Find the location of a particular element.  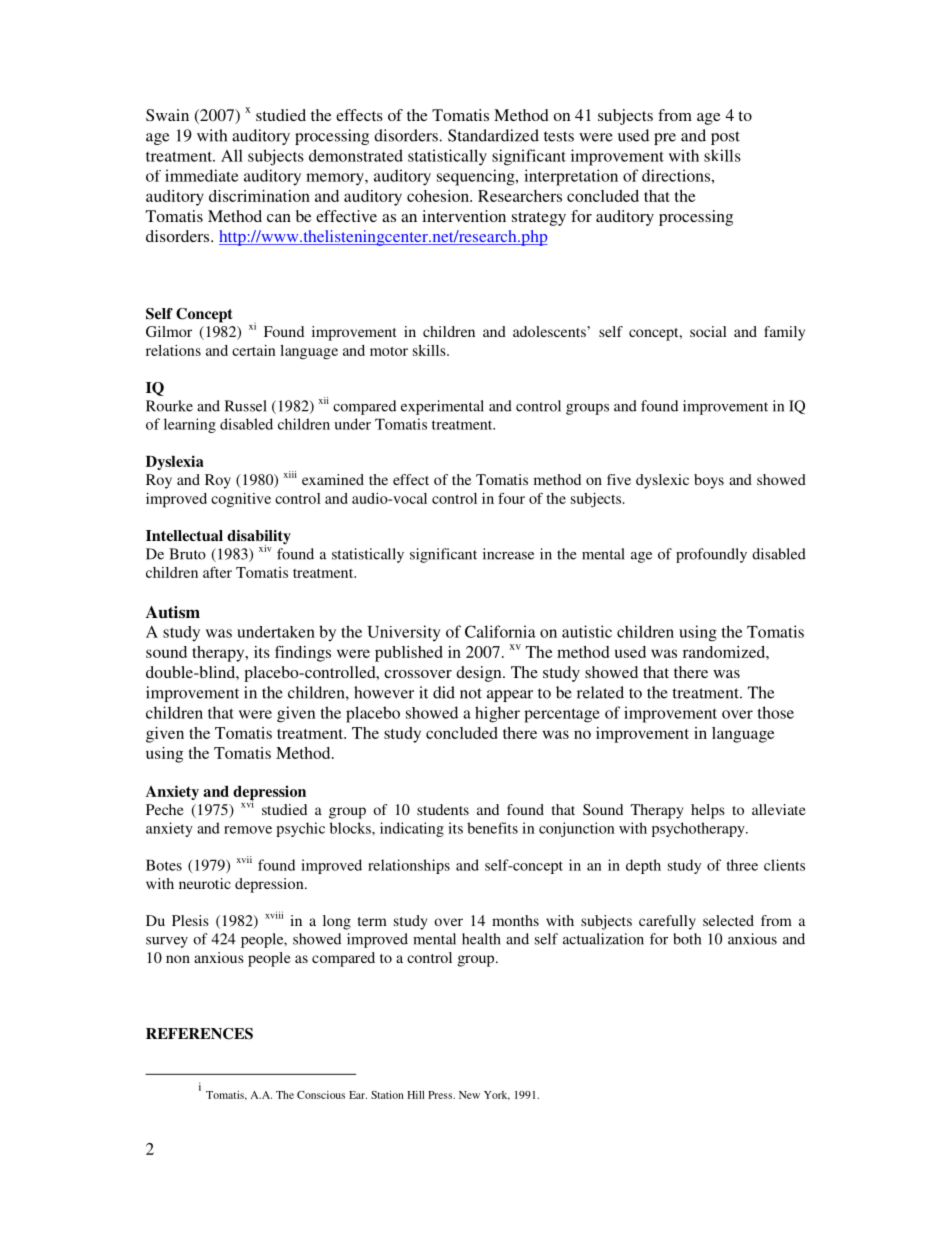

after is located at coordinates (217, 572).
